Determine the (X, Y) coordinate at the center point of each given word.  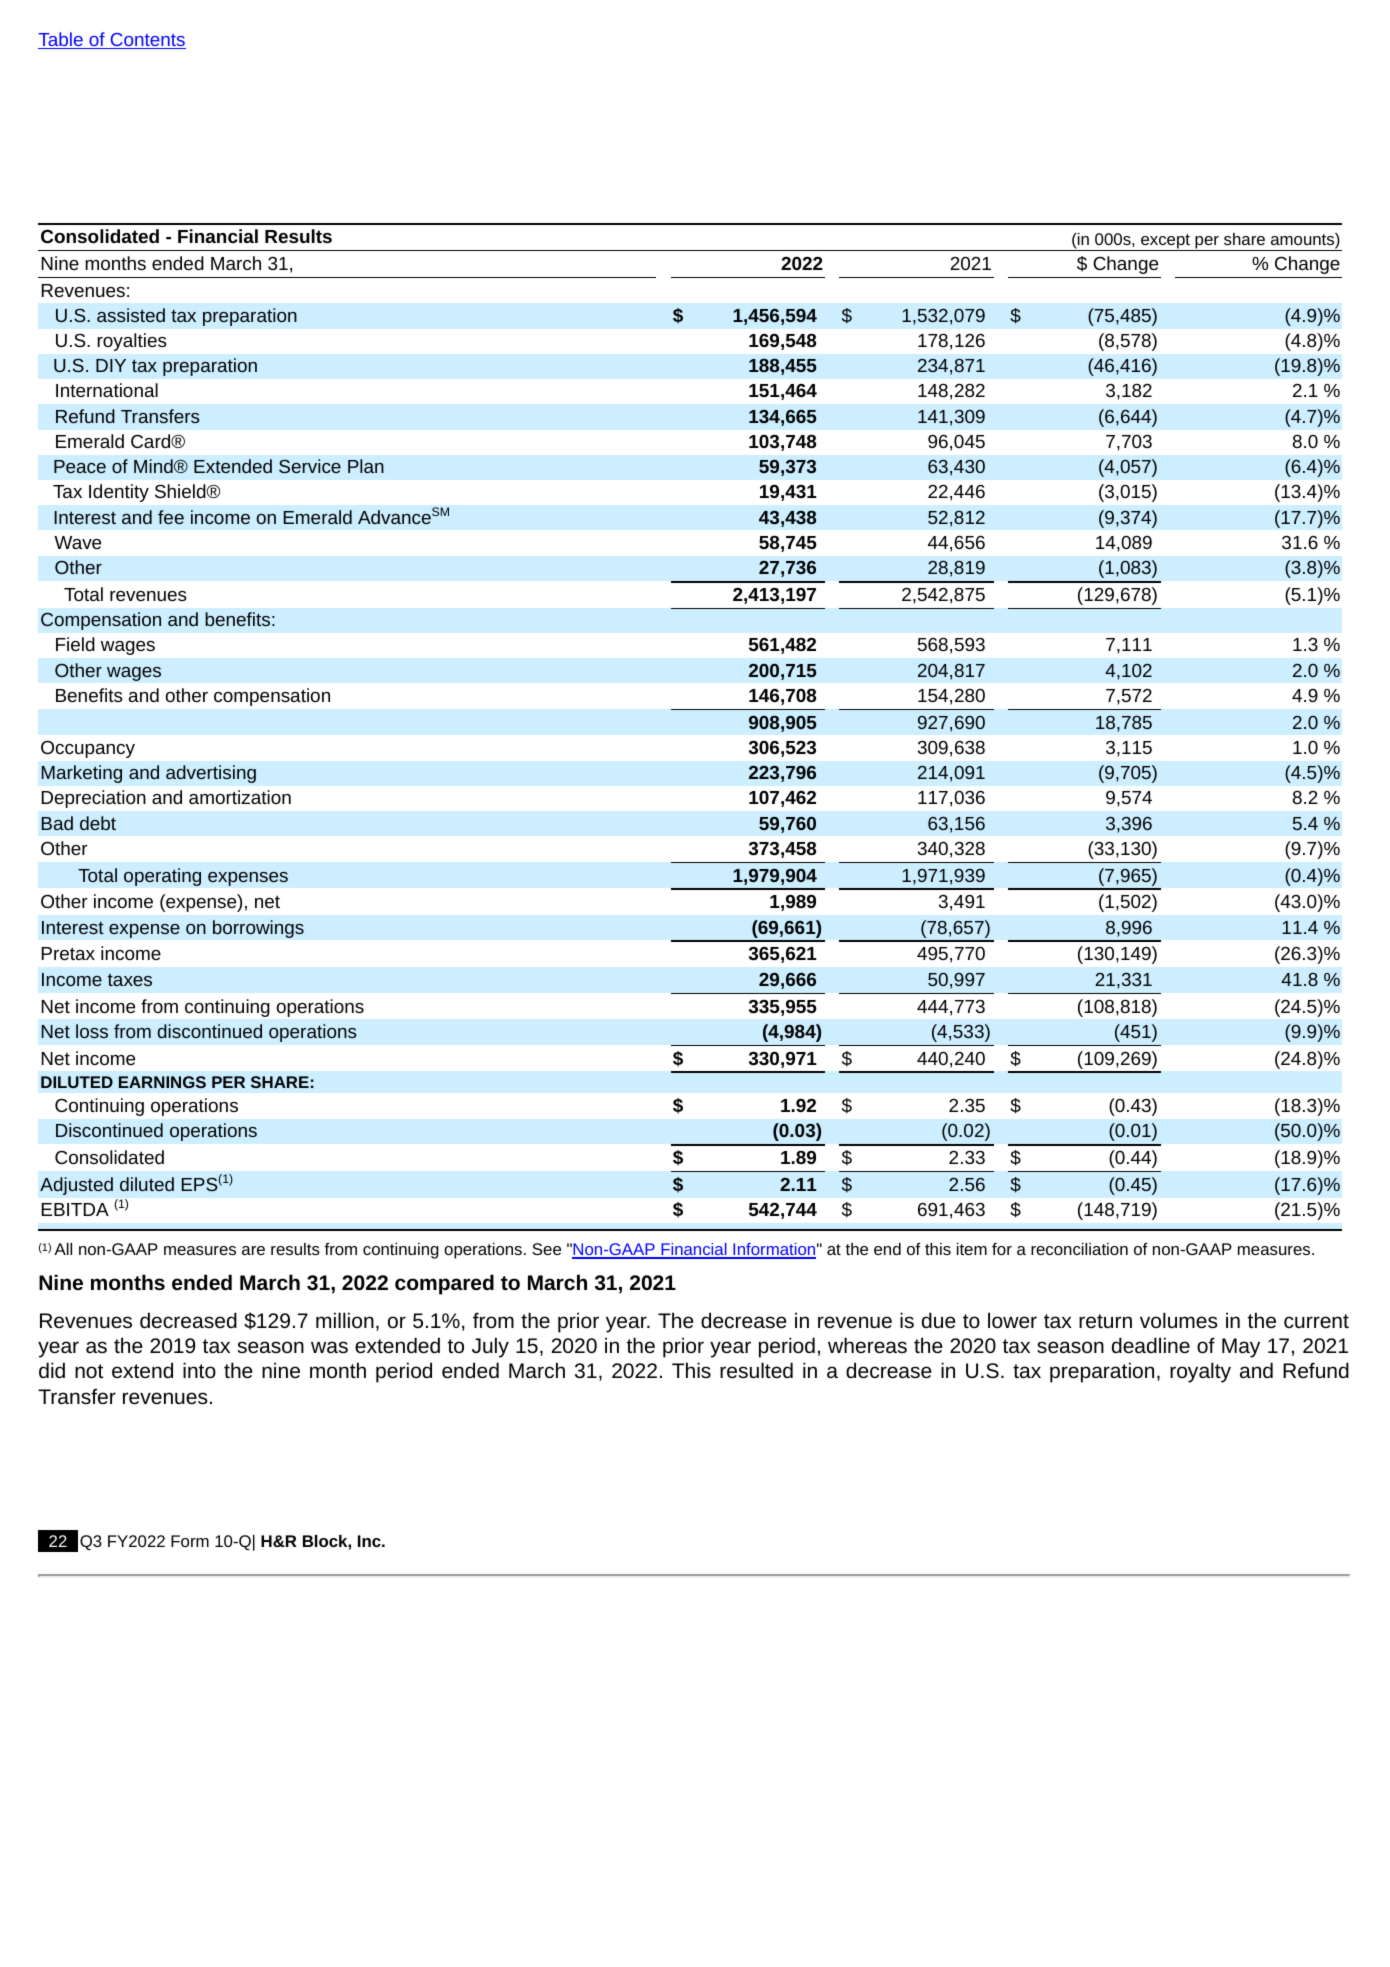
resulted (756, 1370)
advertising (211, 774)
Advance (394, 517)
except (1165, 242)
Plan (366, 466)
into (199, 1370)
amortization (240, 797)
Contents (147, 41)
